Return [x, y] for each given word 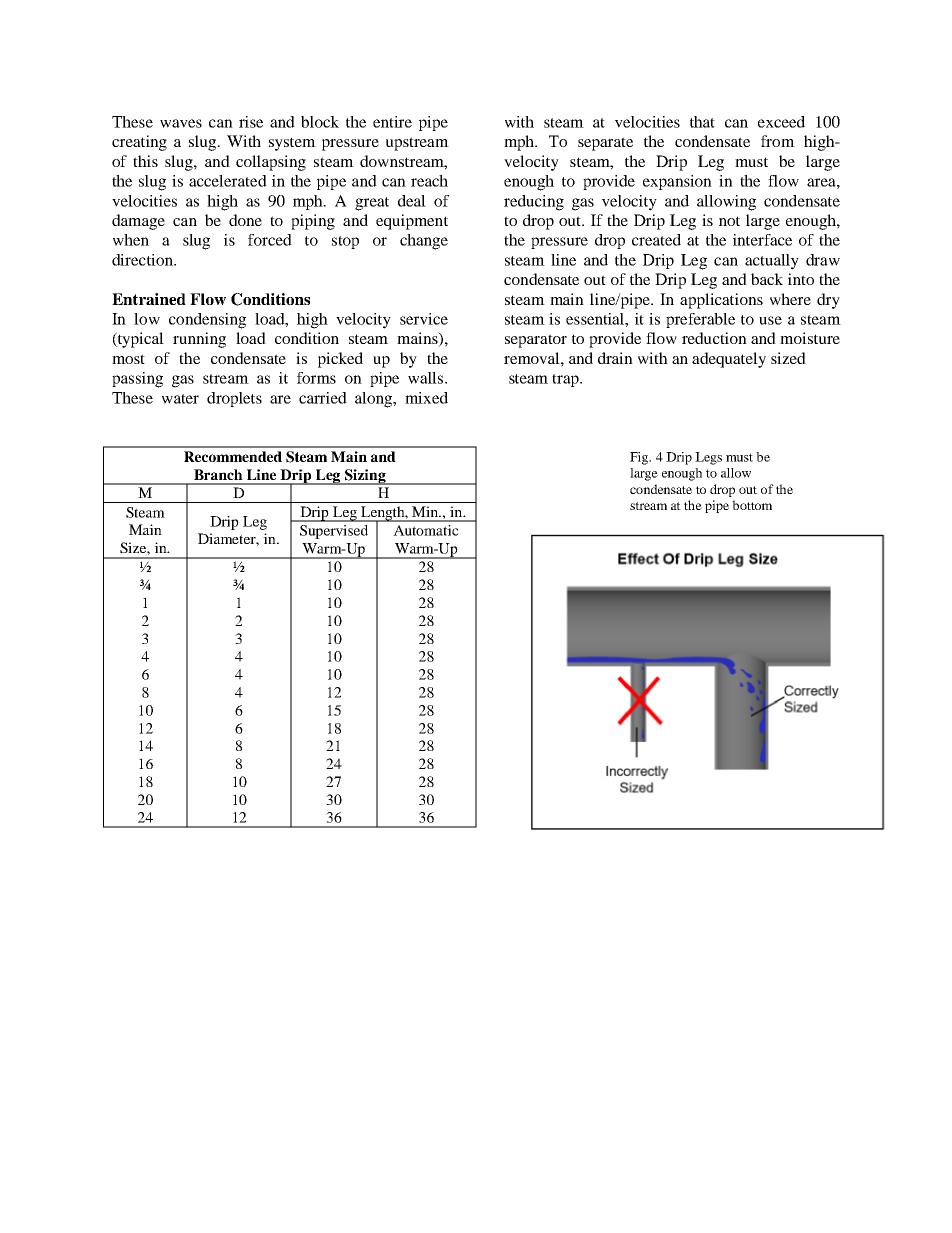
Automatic [426, 530]
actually [772, 262]
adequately [729, 360]
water [180, 399]
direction [143, 260]
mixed [426, 398]
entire [392, 122]
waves [181, 123]
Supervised [334, 532]
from [778, 141]
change [424, 242]
